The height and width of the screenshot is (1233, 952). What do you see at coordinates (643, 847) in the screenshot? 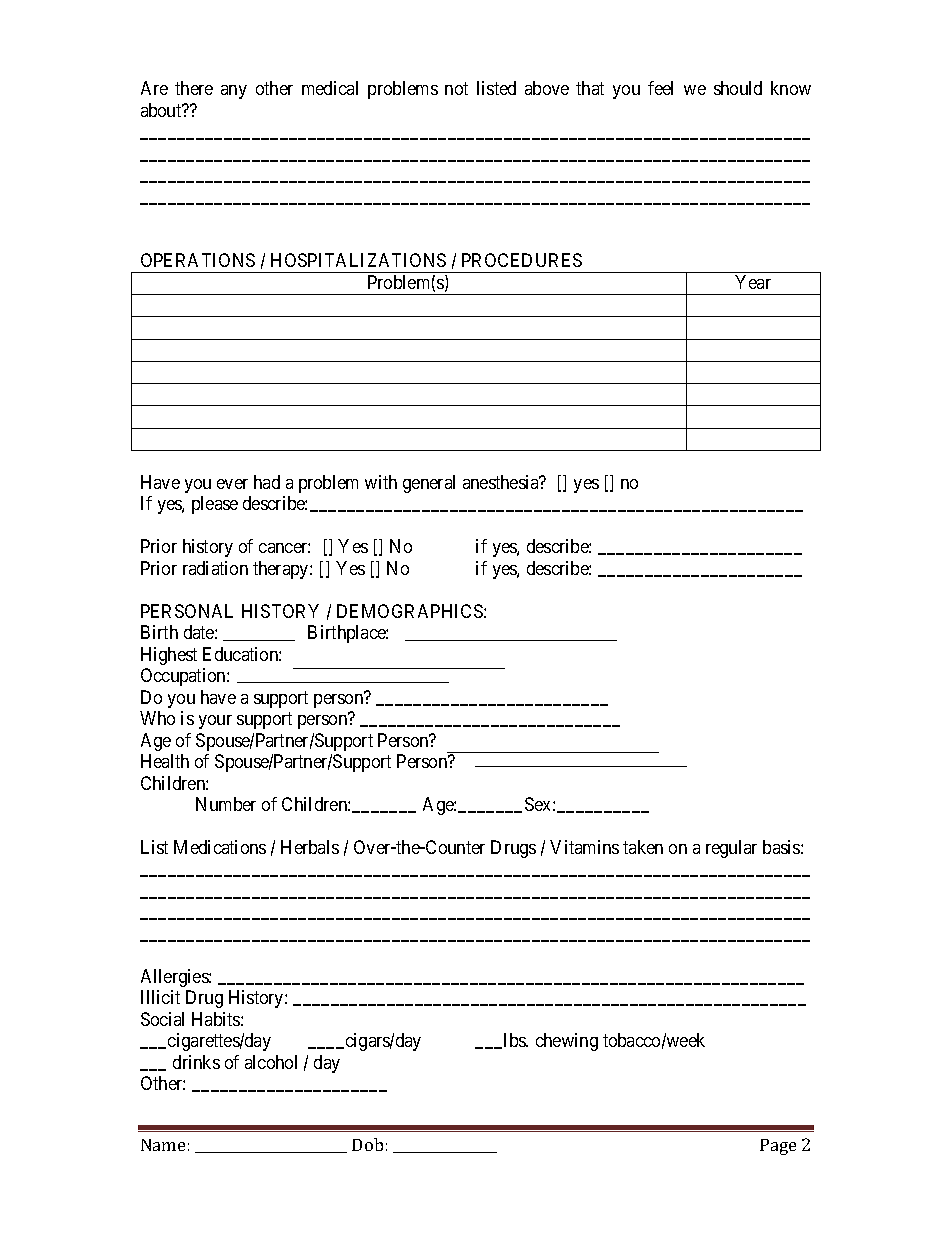
I see `taken` at bounding box center [643, 847].
